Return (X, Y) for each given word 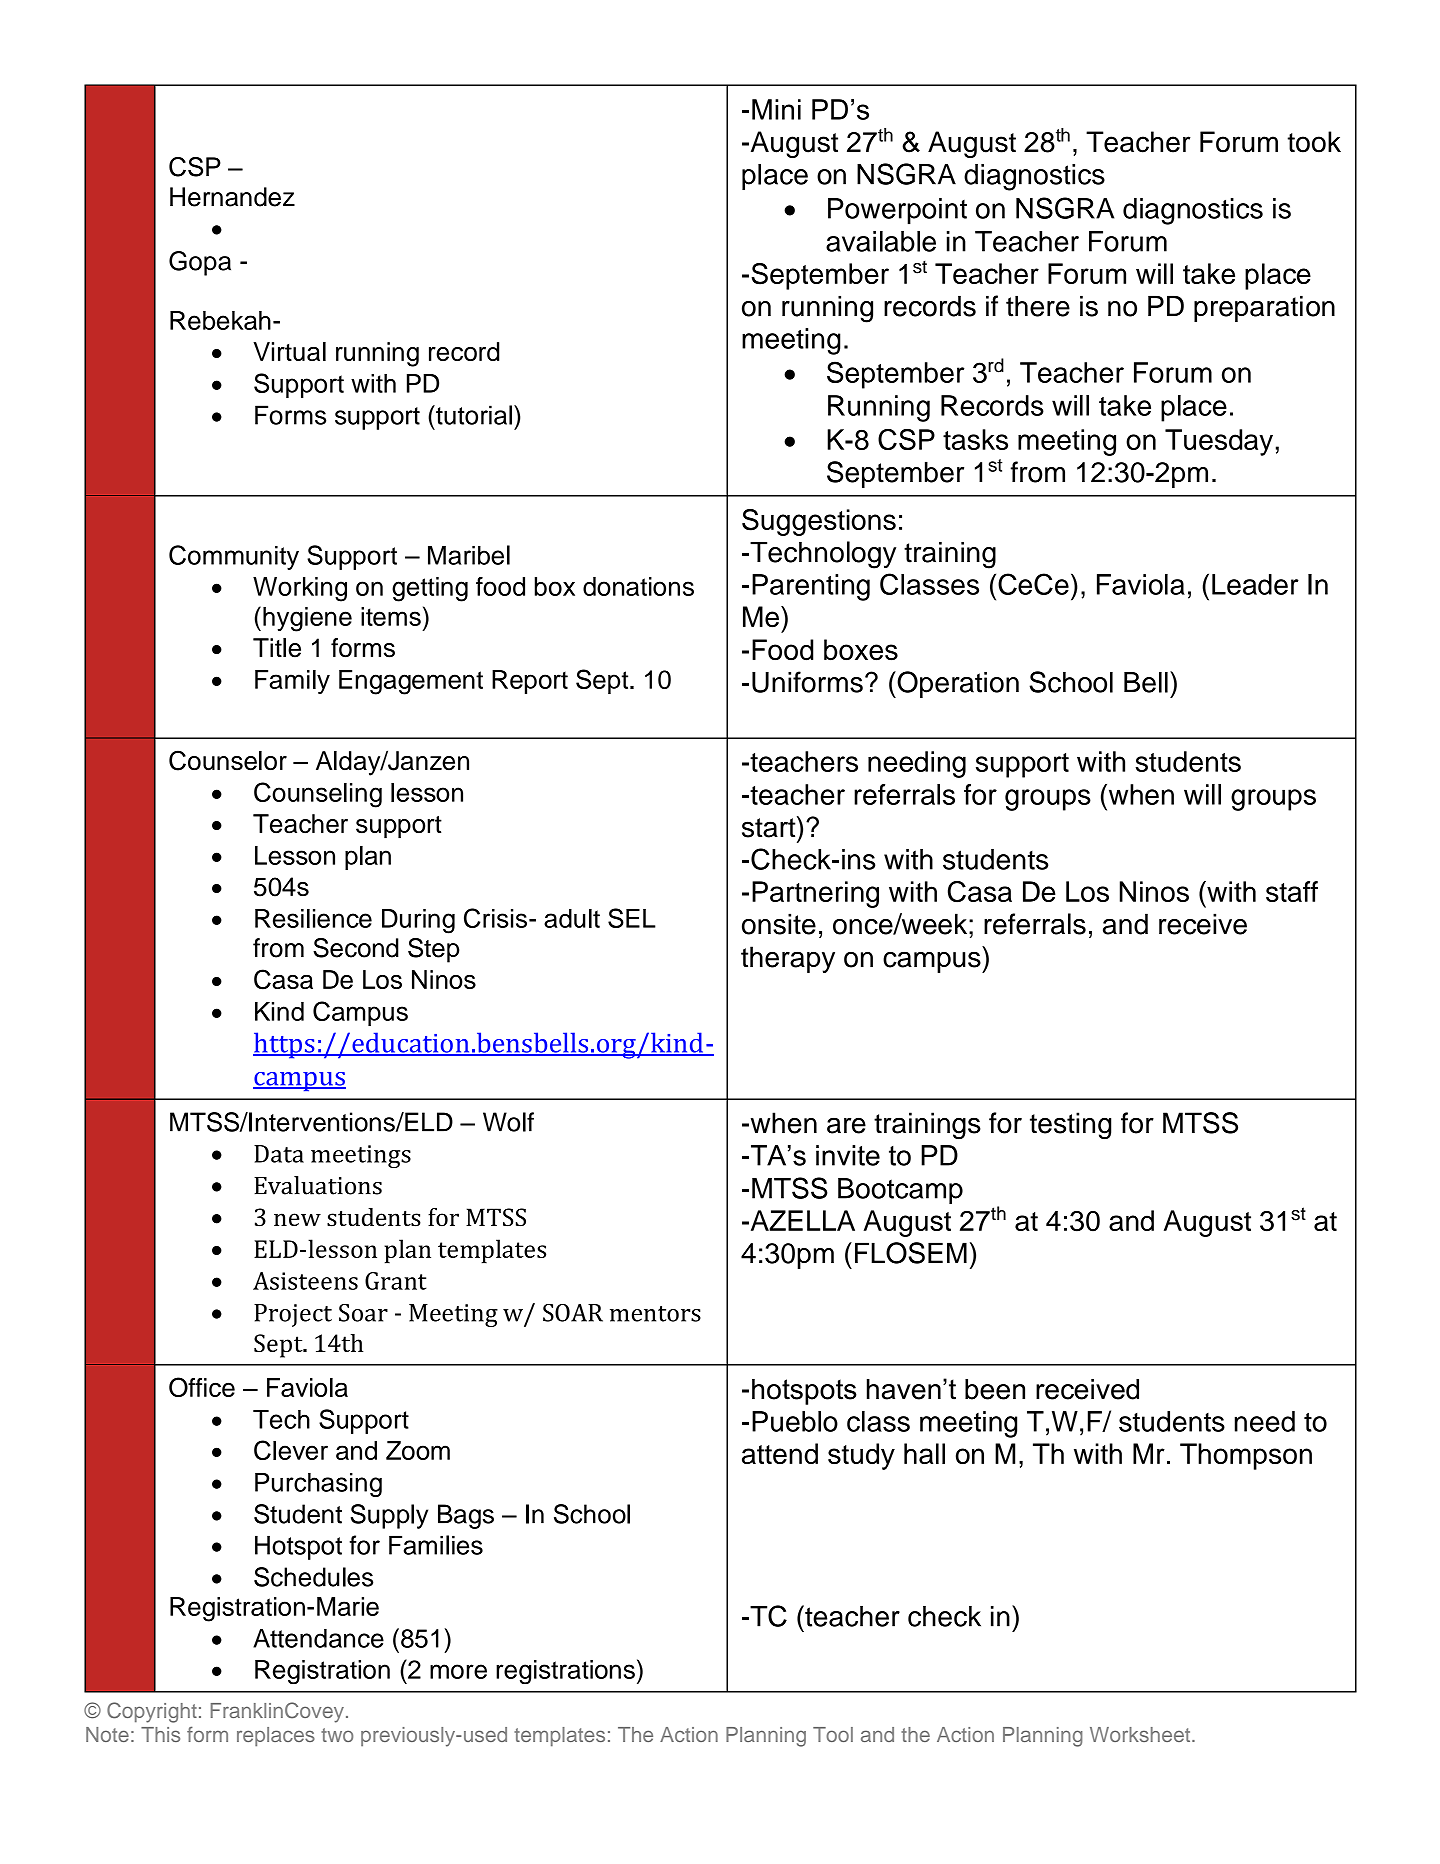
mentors (655, 1314)
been (995, 1389)
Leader (1255, 584)
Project (293, 1315)
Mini (776, 109)
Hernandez (232, 197)
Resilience (313, 918)
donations (638, 586)
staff (1292, 891)
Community (234, 557)
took (1314, 142)
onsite (779, 924)
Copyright (152, 1712)
